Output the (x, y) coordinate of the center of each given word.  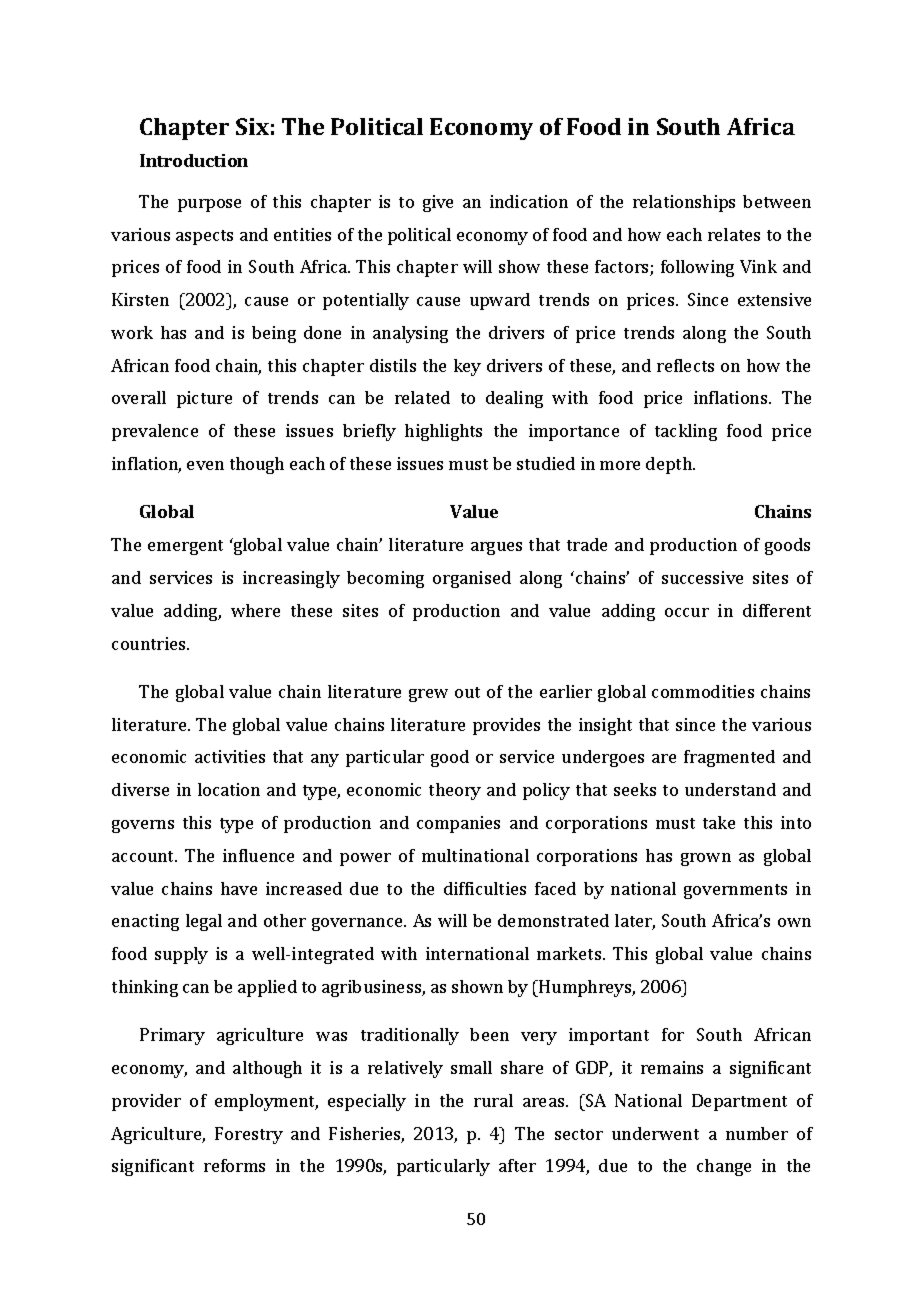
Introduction (194, 160)
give (438, 203)
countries (150, 643)
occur (687, 612)
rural (493, 1100)
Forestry (249, 1135)
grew (428, 695)
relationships (684, 203)
